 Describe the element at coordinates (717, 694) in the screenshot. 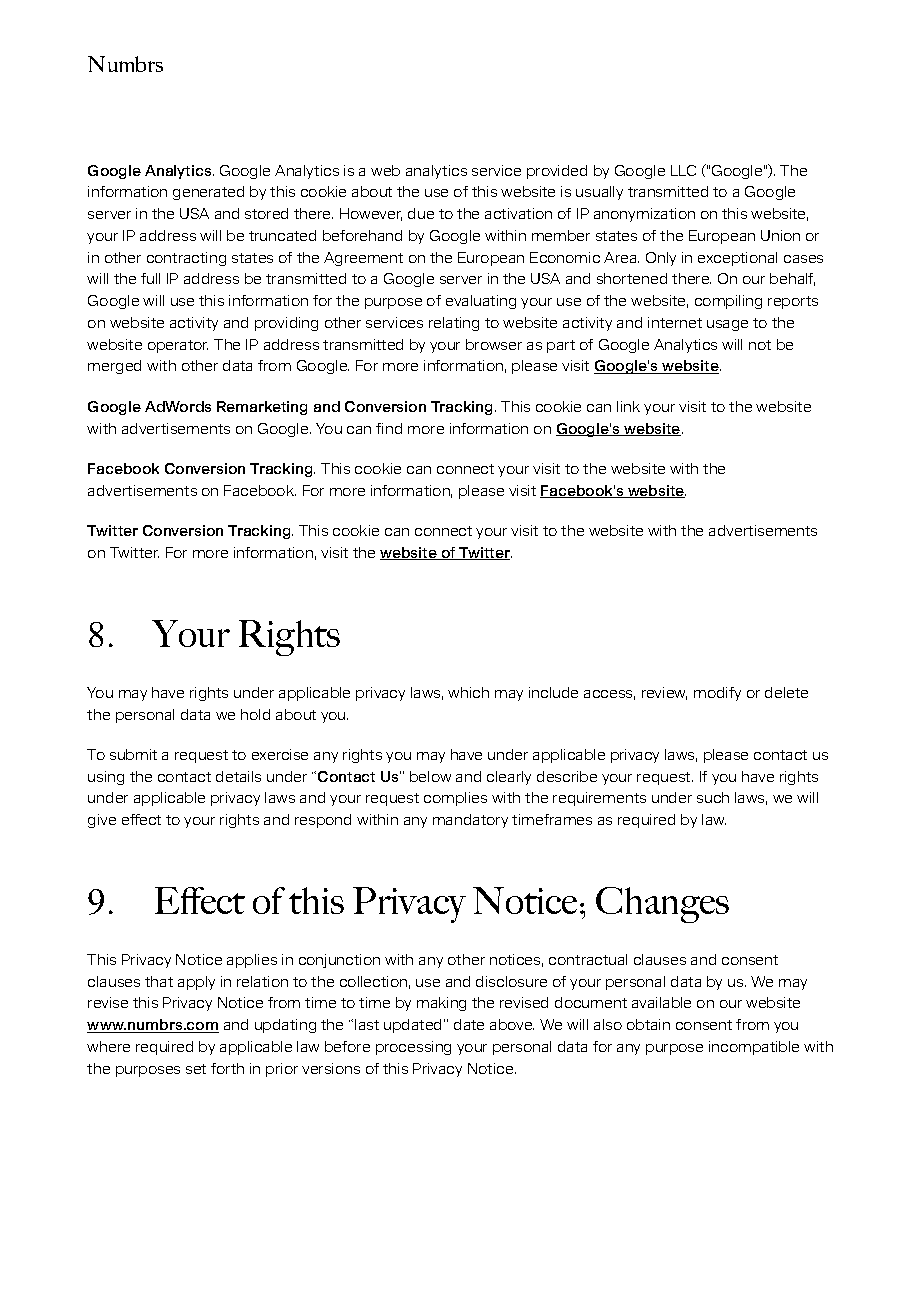

I see `modify` at that location.
